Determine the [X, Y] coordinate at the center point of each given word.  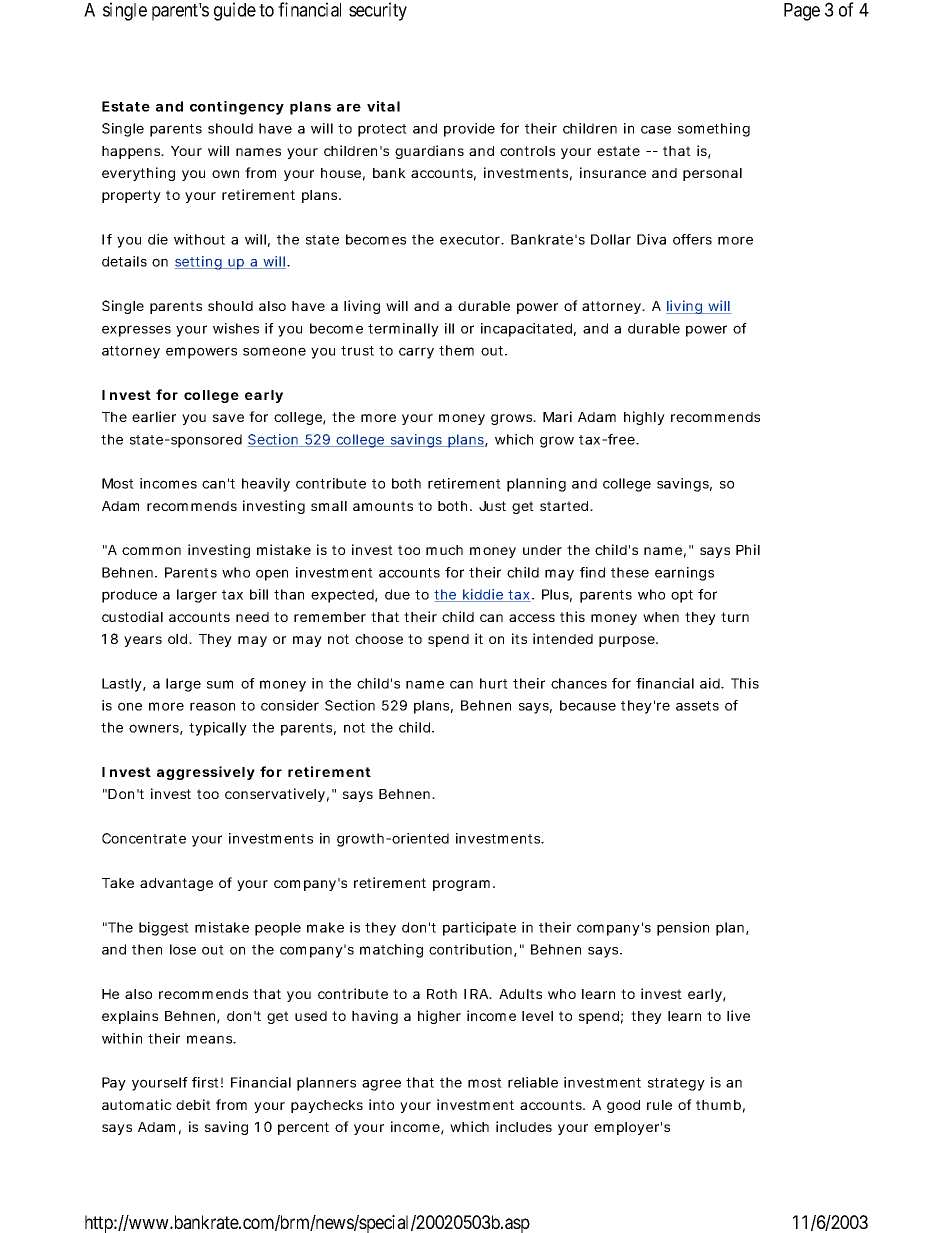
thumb [718, 1105]
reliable [533, 1082]
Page [802, 12]
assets [697, 706]
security [378, 11]
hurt [494, 683]
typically [218, 729]
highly [644, 418]
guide [235, 11]
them [456, 350]
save [228, 418]
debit [193, 1104]
